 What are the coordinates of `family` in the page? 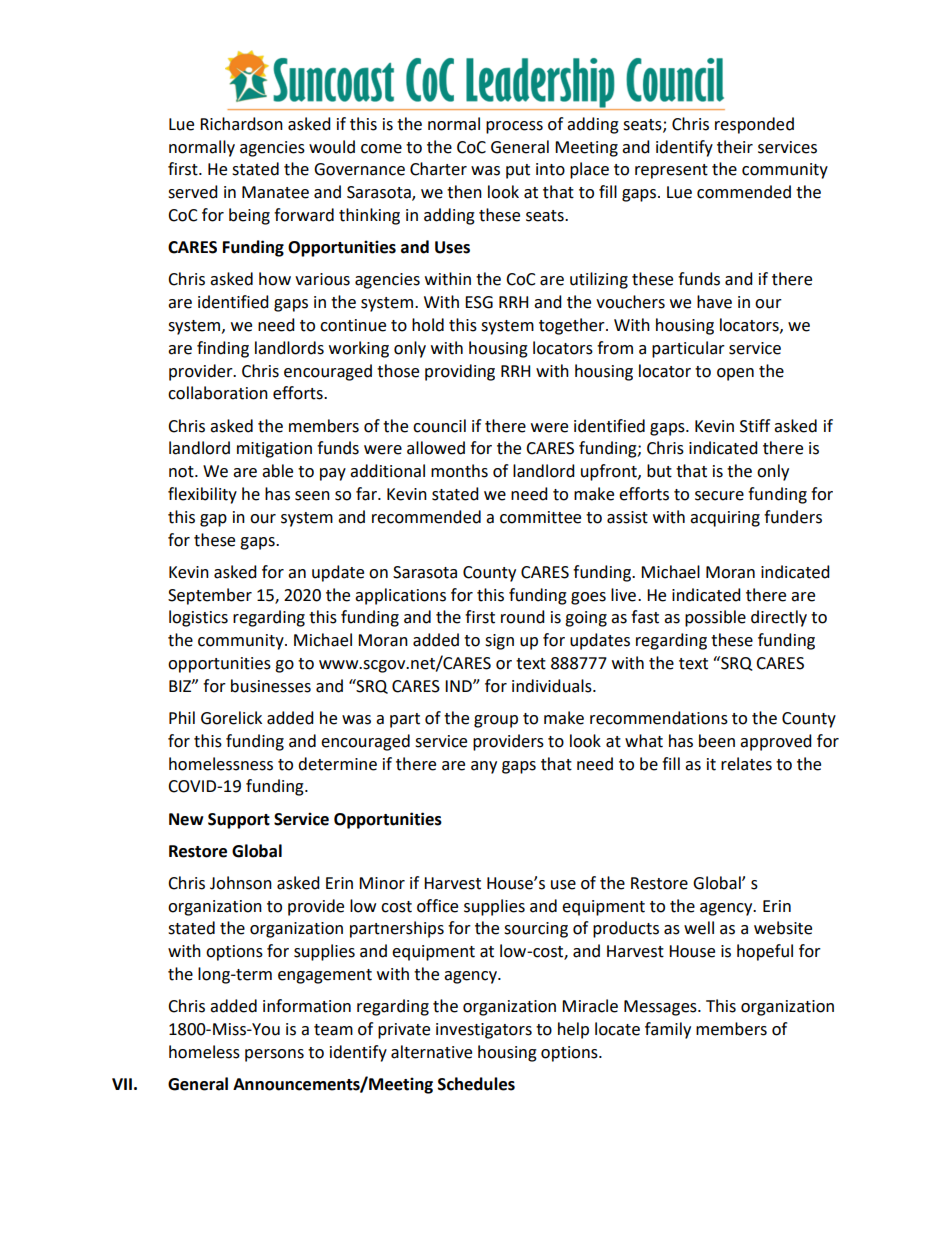 It's located at (668, 1030).
